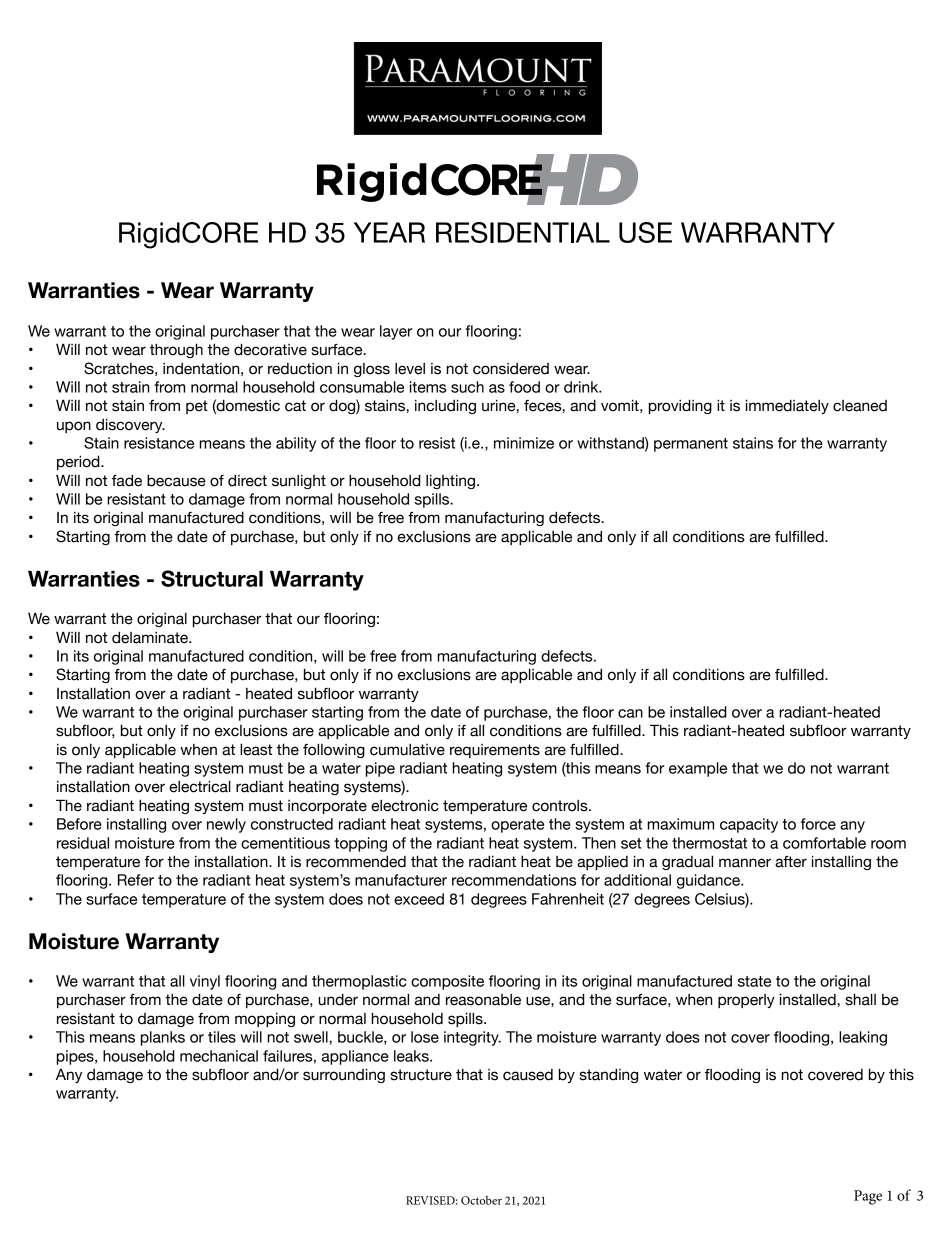 The width and height of the screenshot is (952, 1233). Describe the element at coordinates (691, 445) in the screenshot. I see `permanent` at that location.
